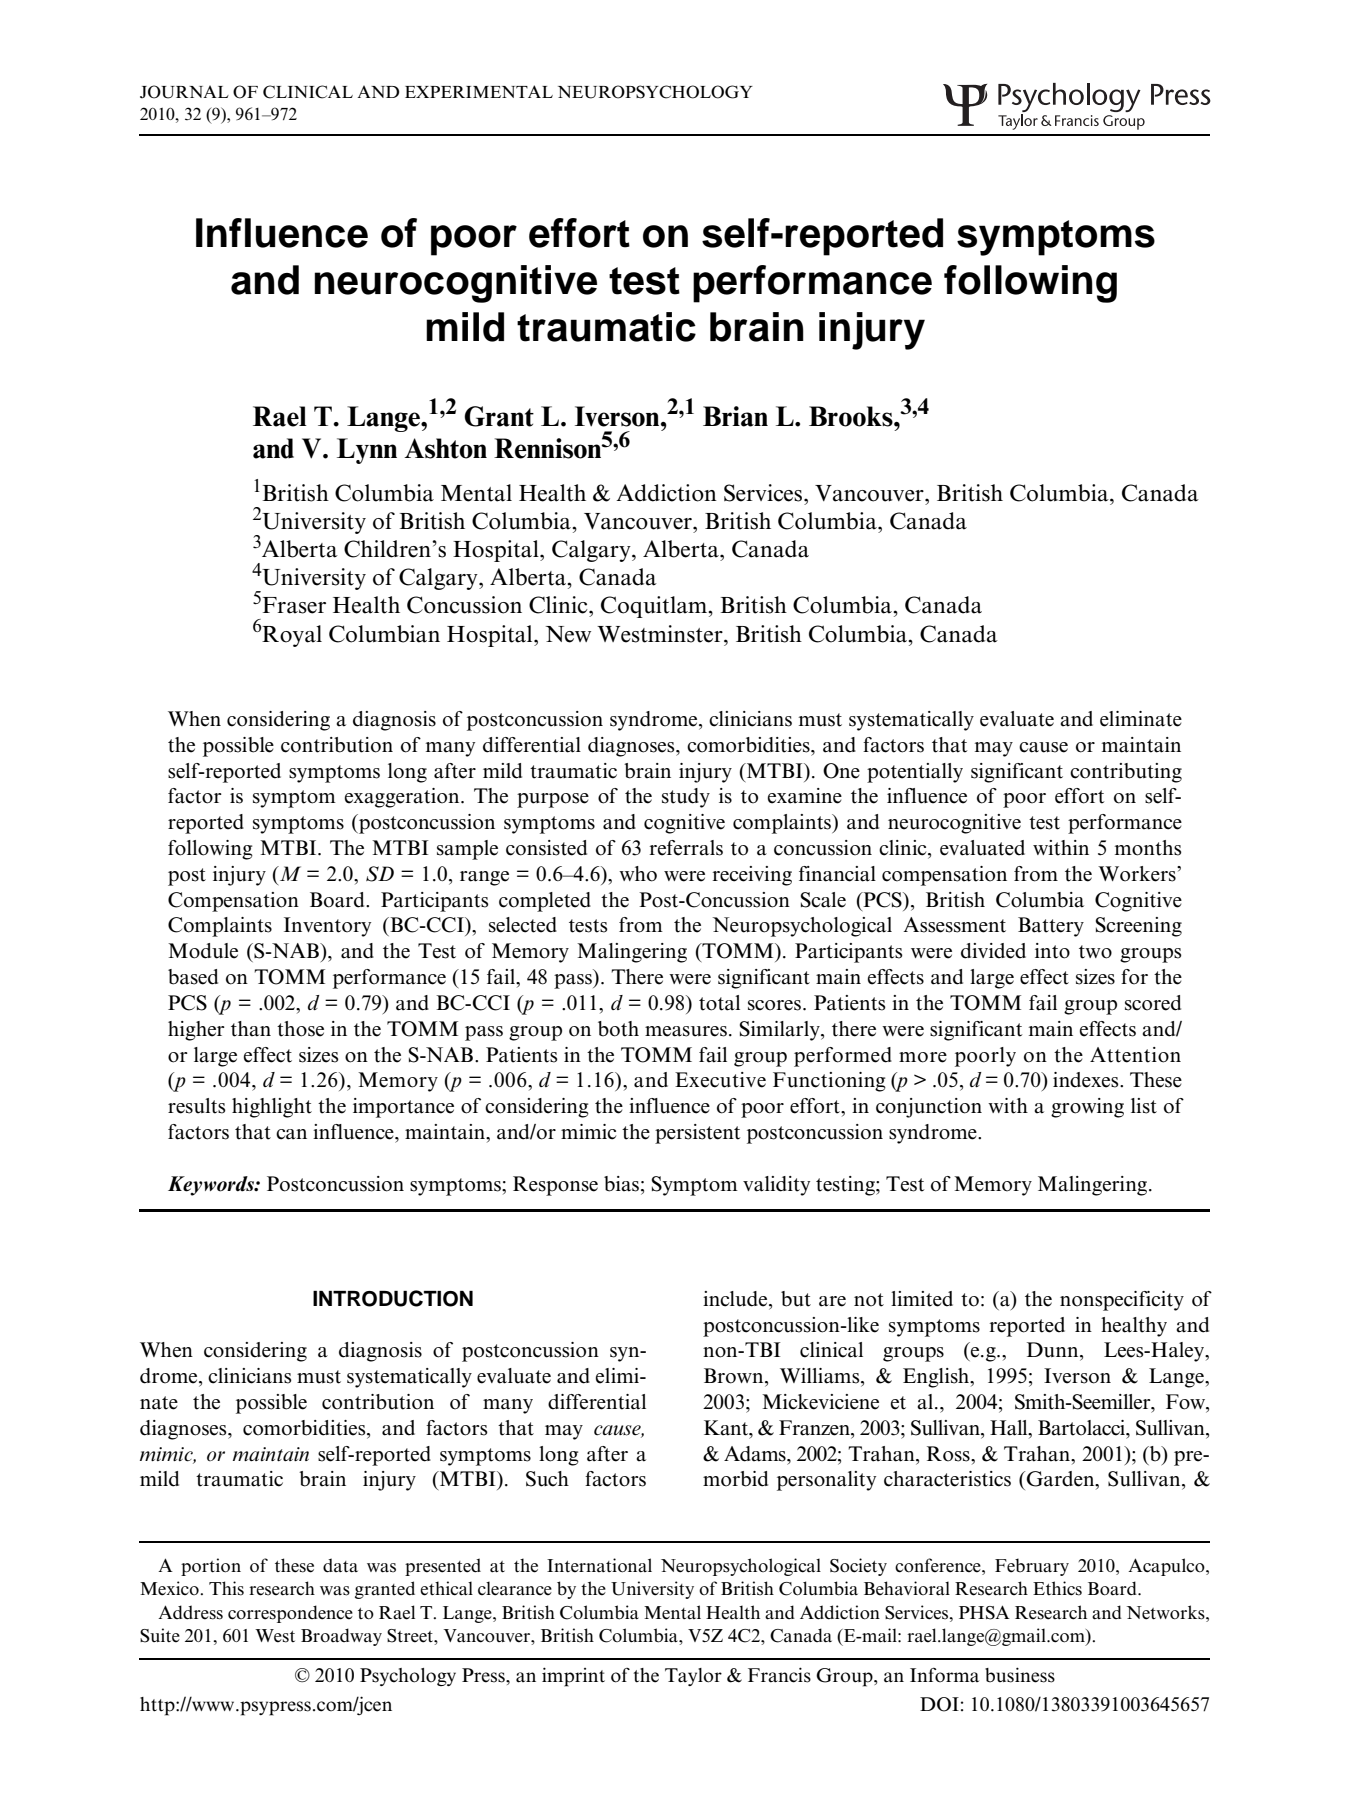  What do you see at coordinates (735, 416) in the screenshot?
I see `Brian` at bounding box center [735, 416].
